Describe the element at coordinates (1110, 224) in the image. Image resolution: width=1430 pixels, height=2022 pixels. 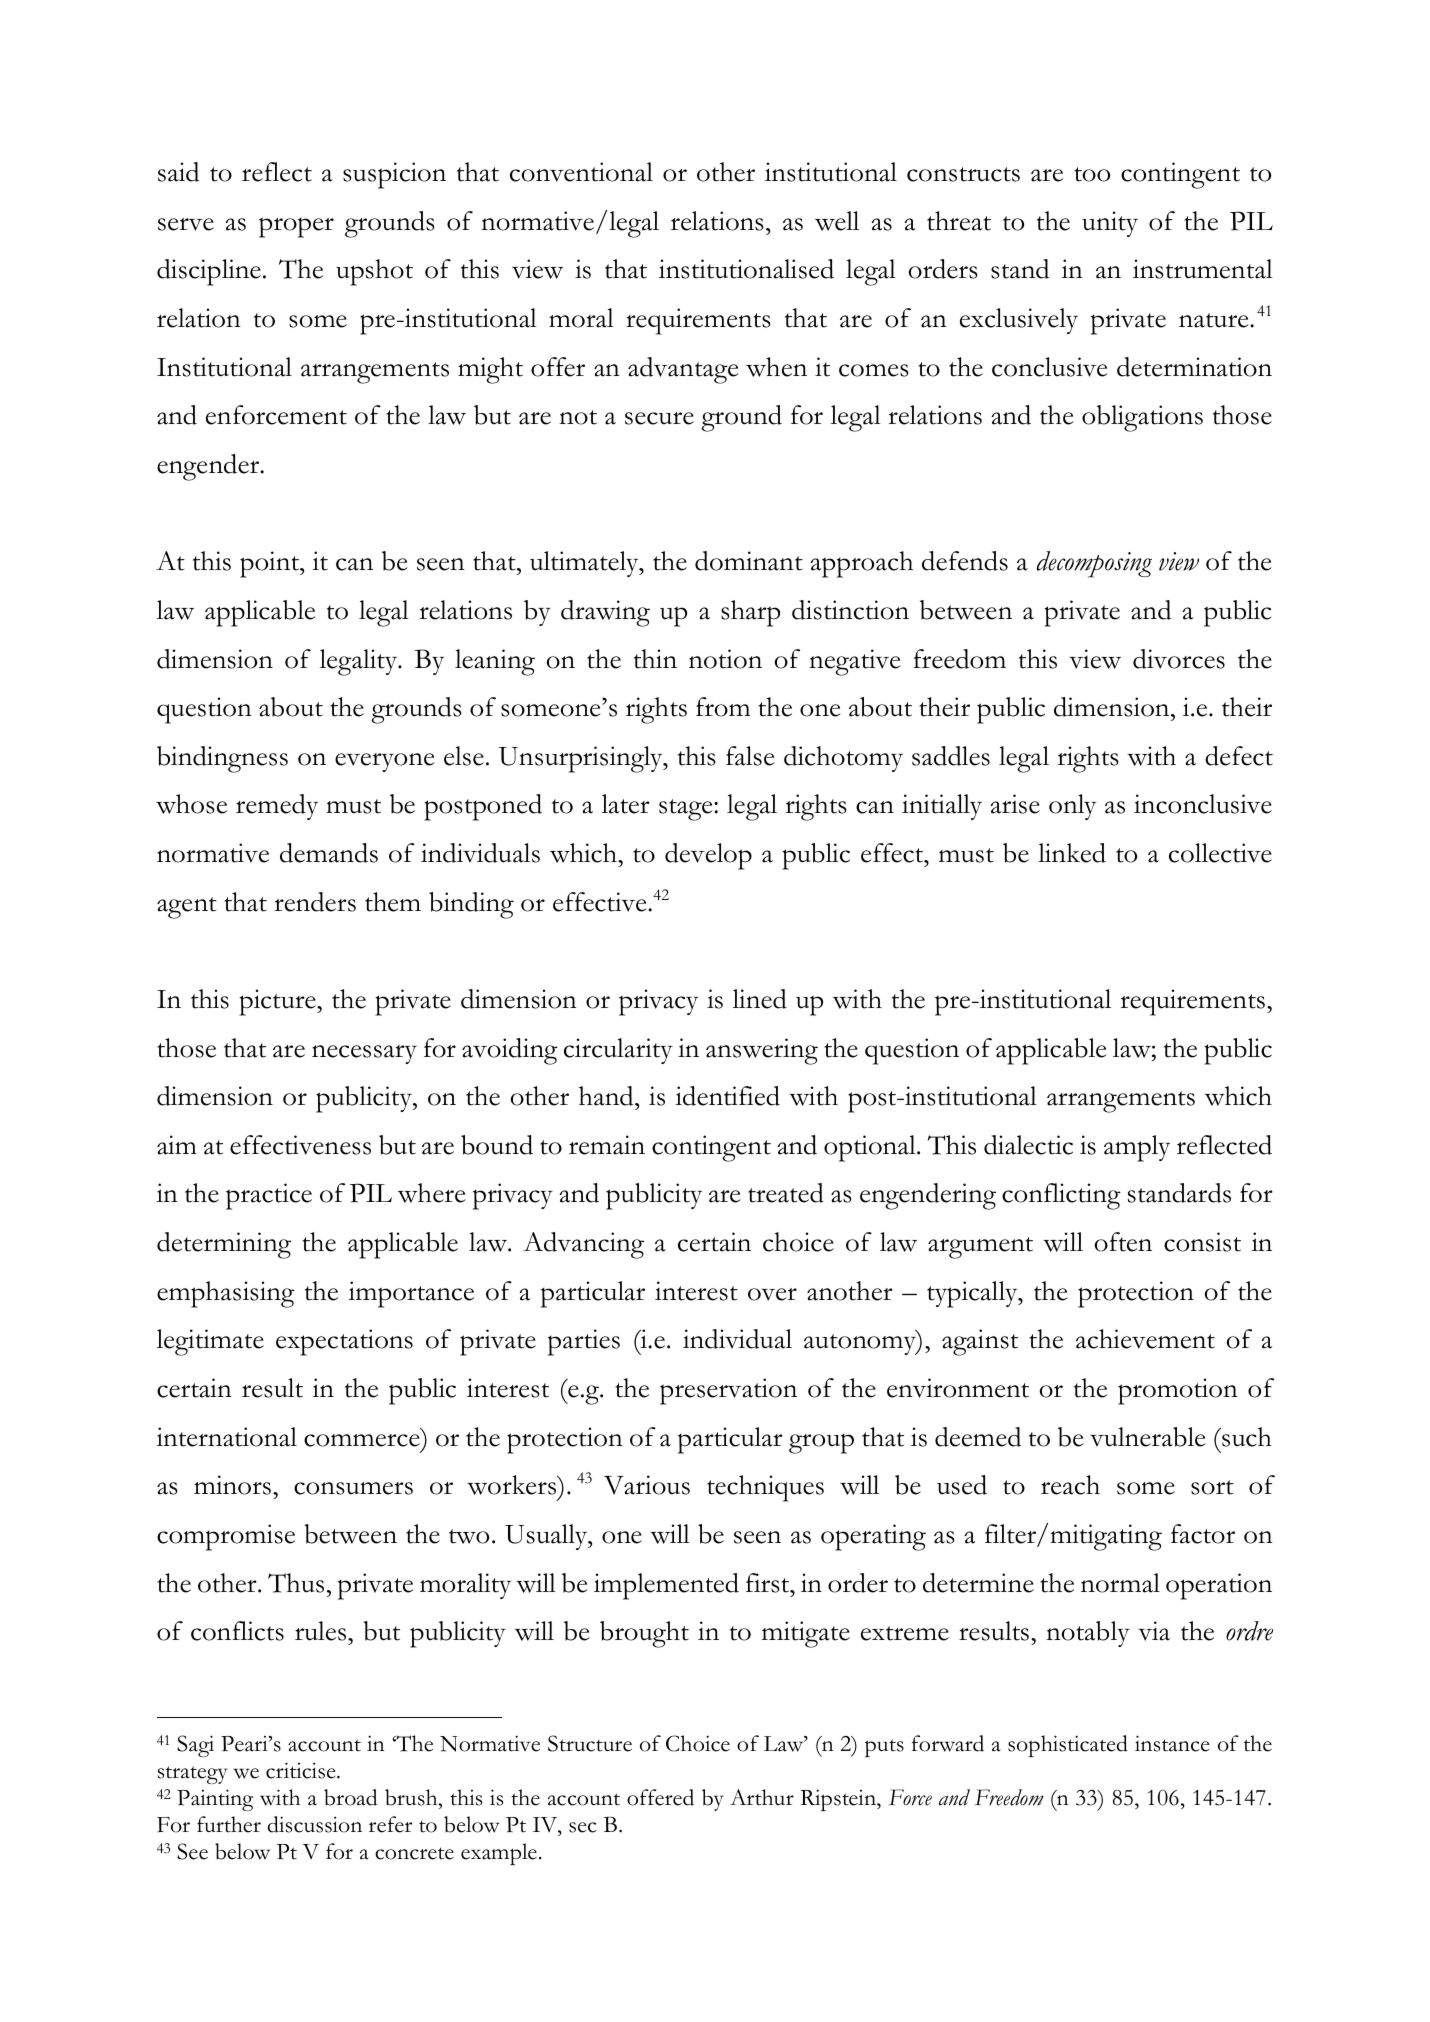
I see `unity` at that location.
